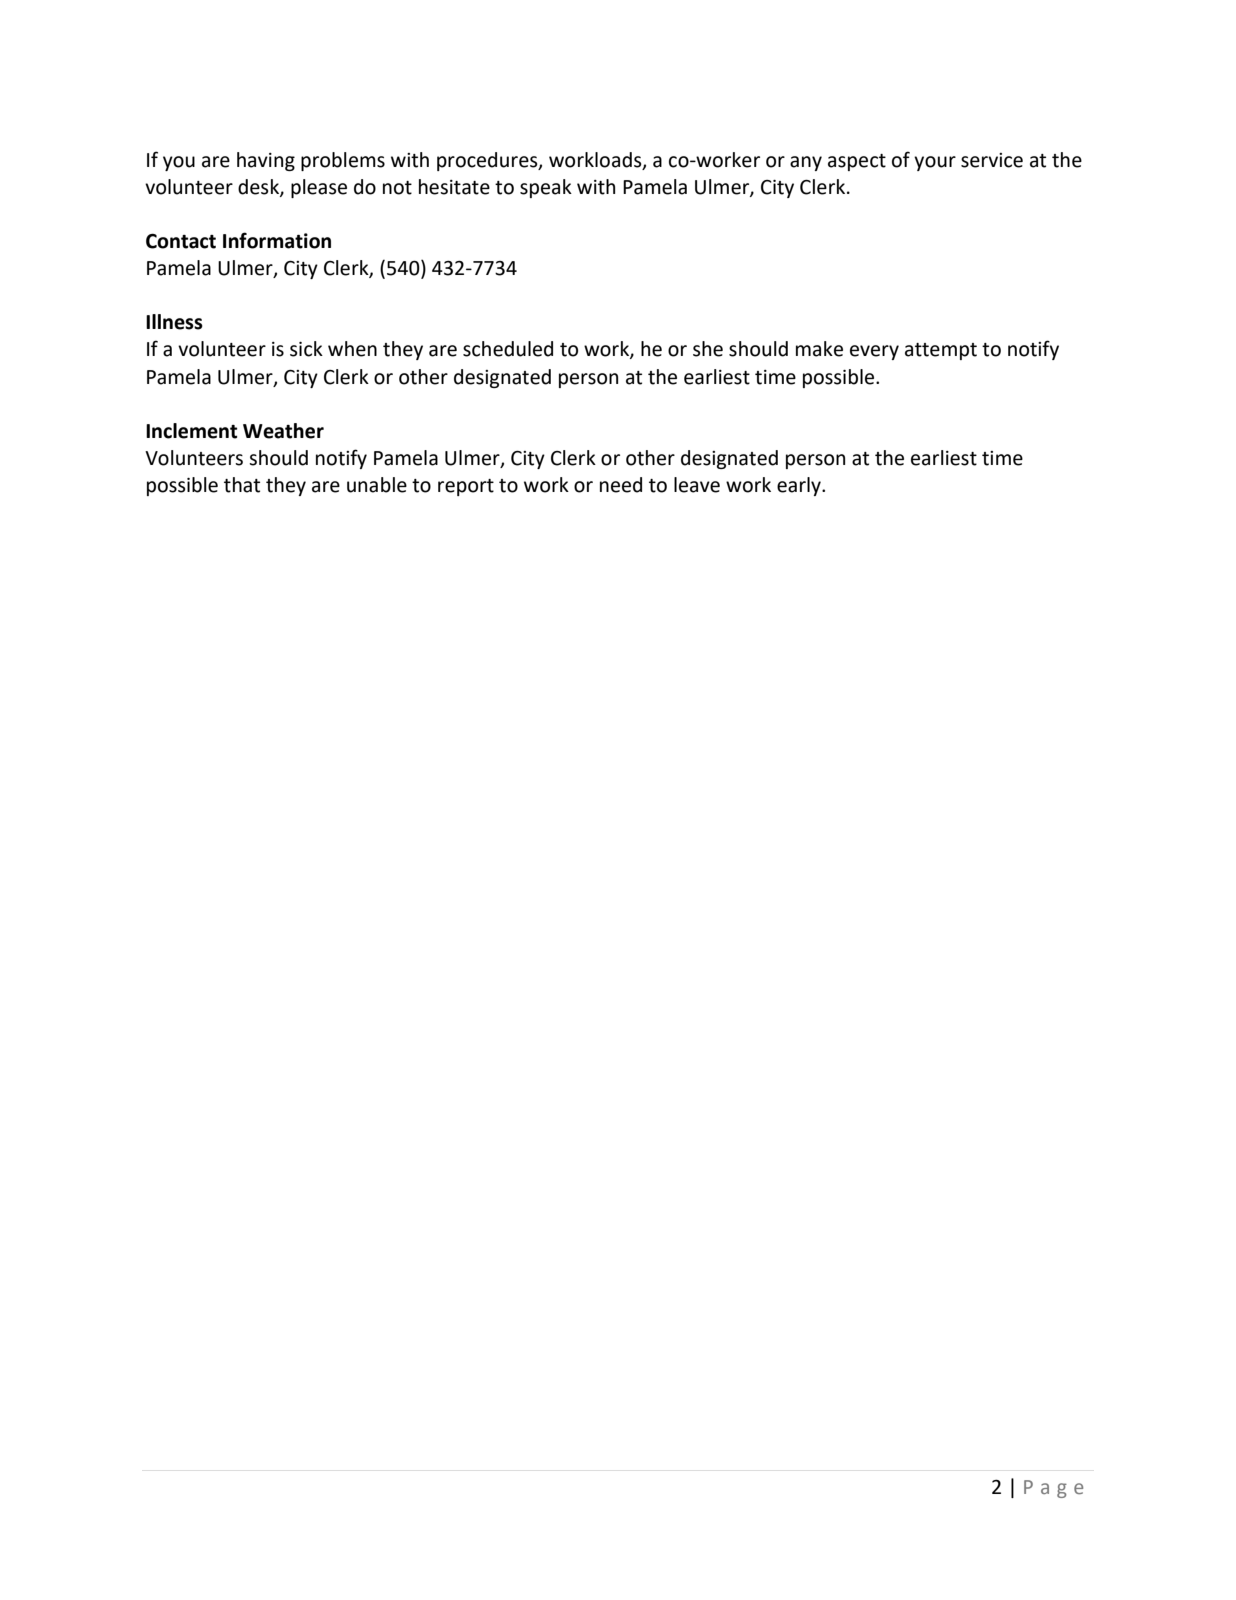 This document has width=1236, height=1600. What do you see at coordinates (800, 486) in the document?
I see `early` at bounding box center [800, 486].
